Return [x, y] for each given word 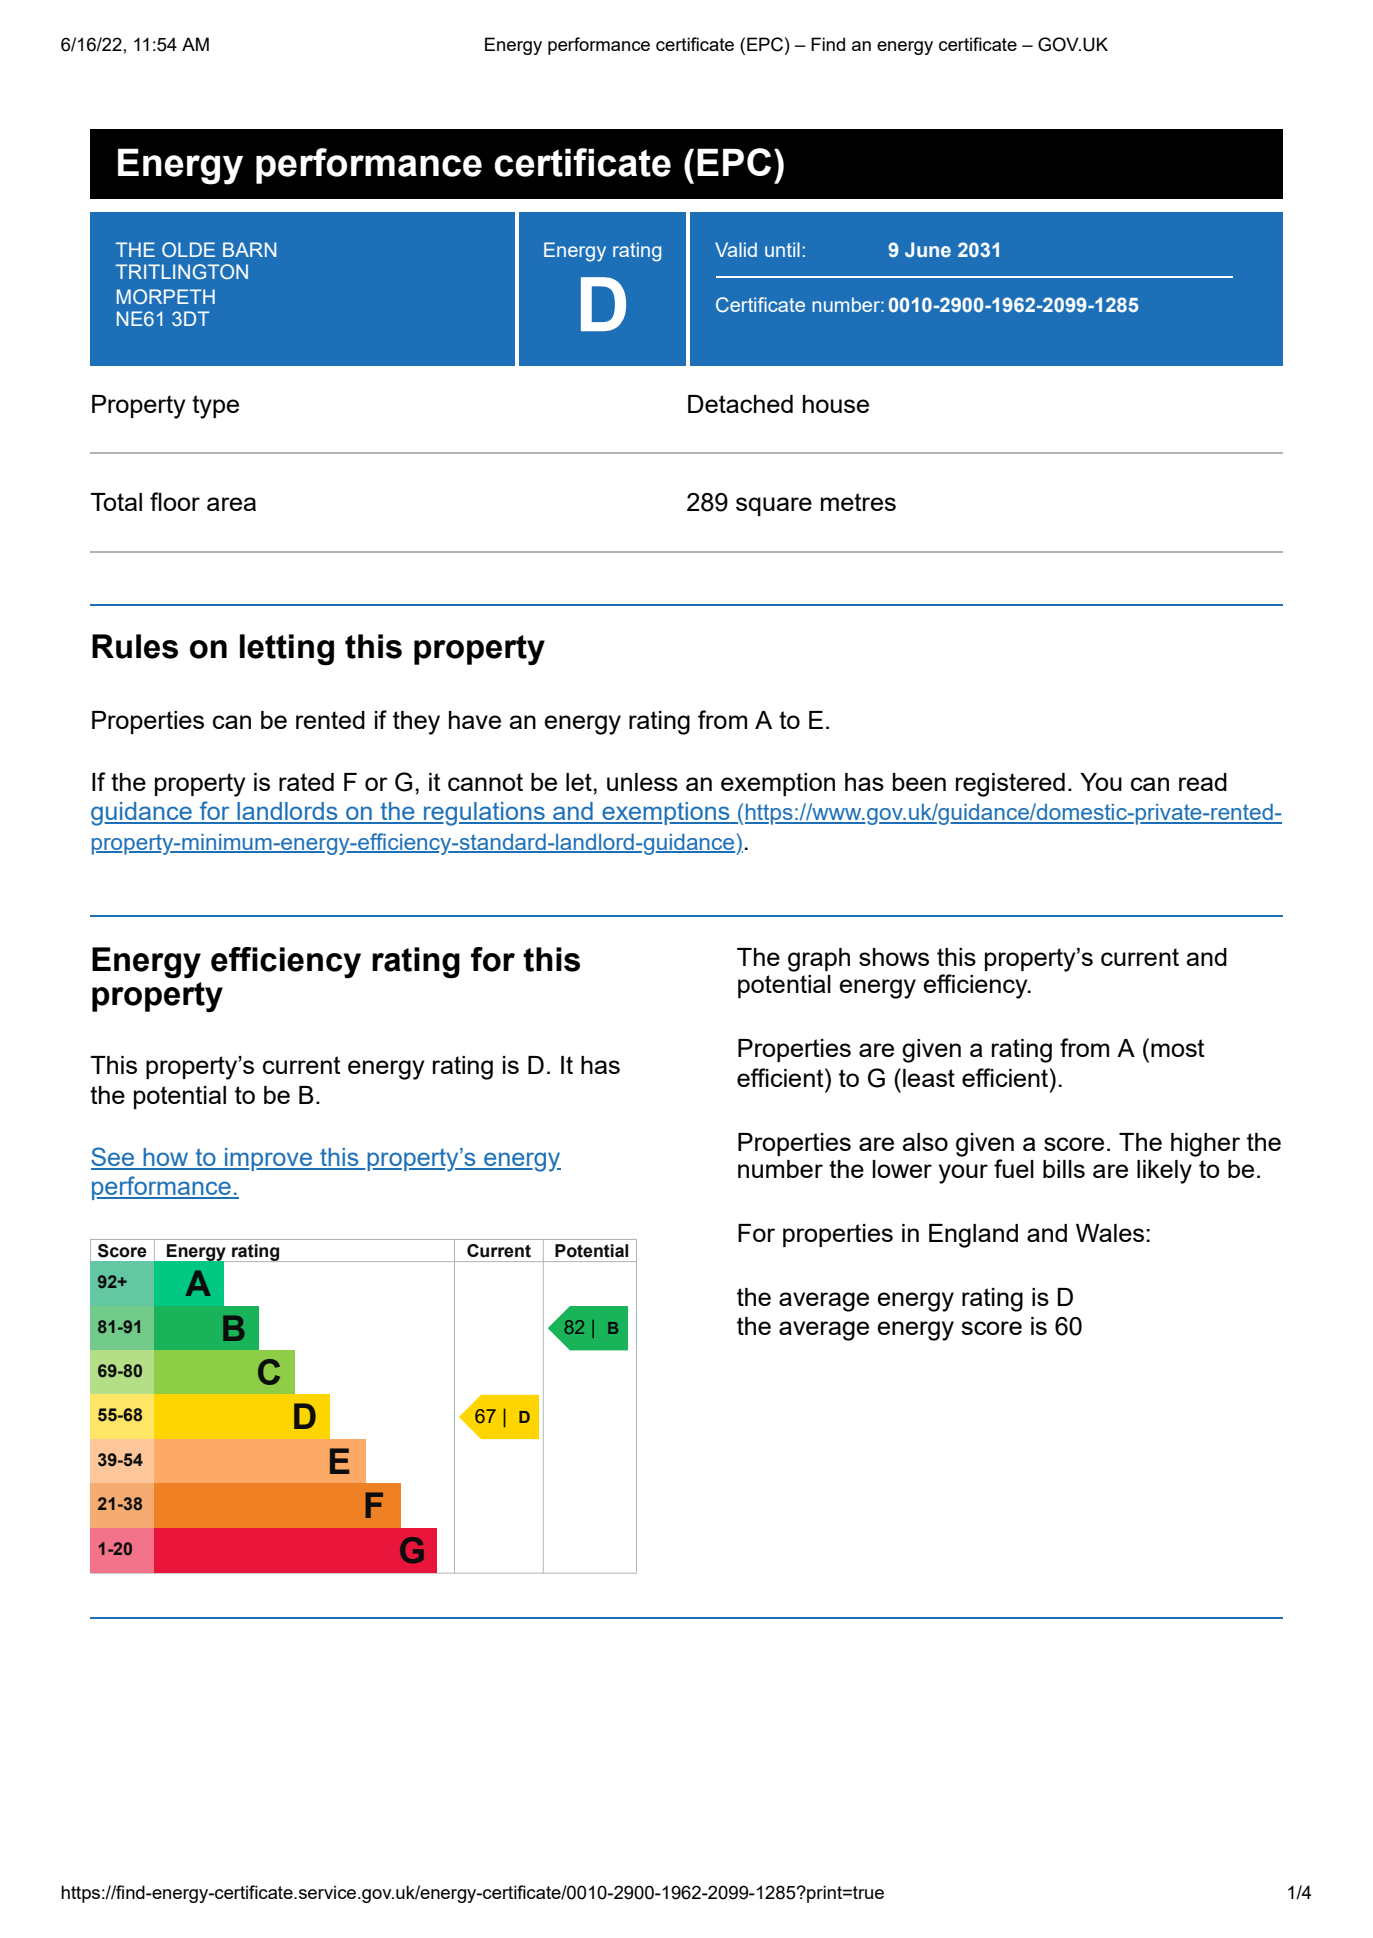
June [928, 249]
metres [858, 502]
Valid [736, 249]
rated [306, 782]
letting [287, 649]
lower [902, 1169]
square [774, 506]
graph [819, 960]
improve [269, 1159]
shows [894, 957]
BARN [249, 249]
